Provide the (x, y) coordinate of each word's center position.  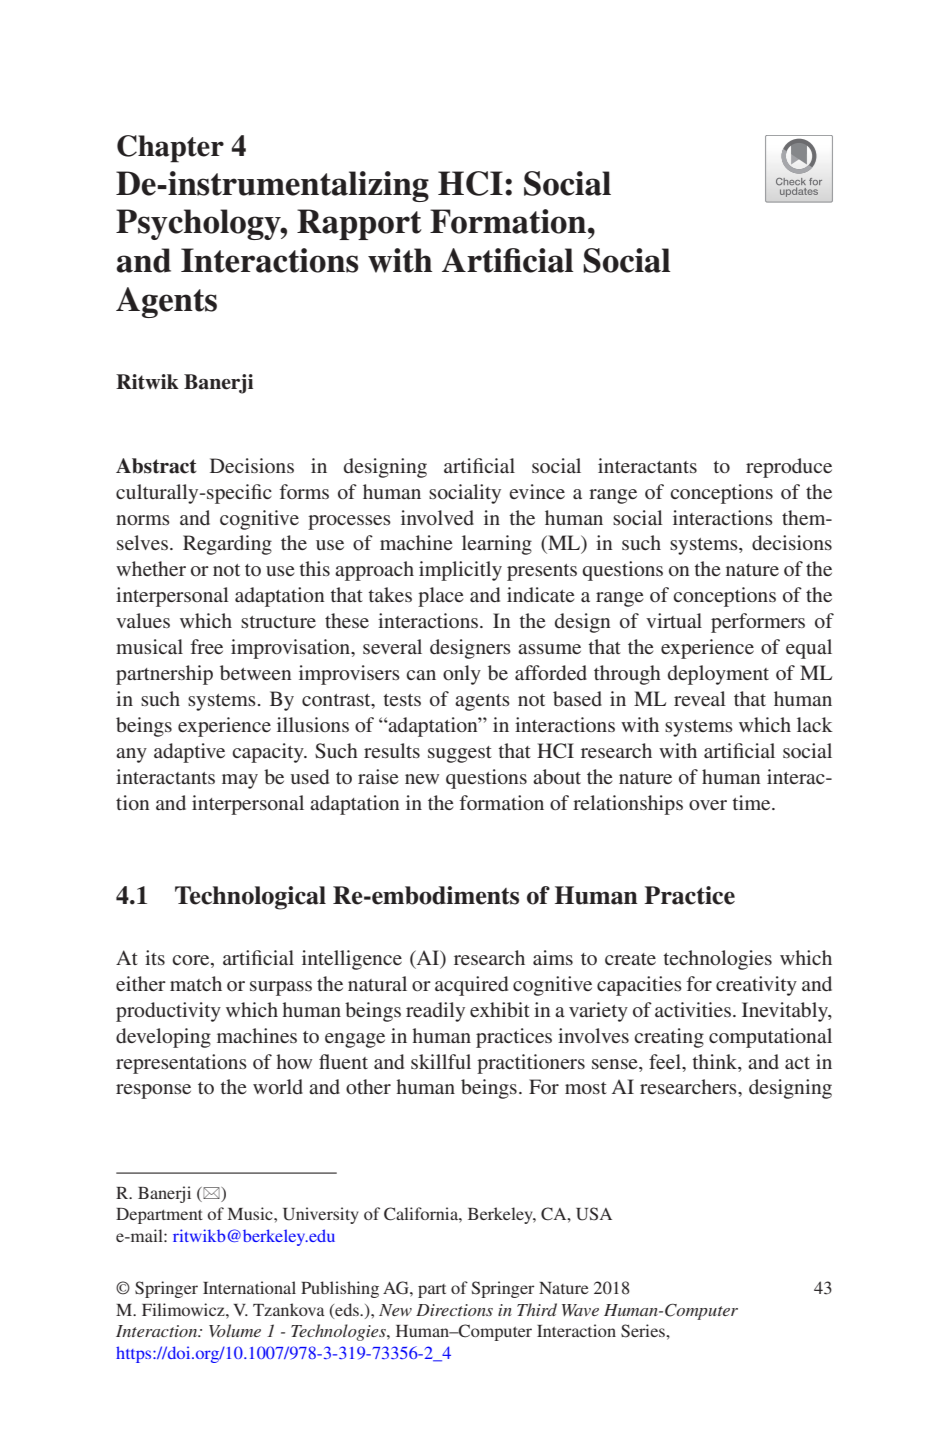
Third (537, 1309)
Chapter (170, 149)
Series (644, 1331)
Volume (235, 1330)
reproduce (789, 468)
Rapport (359, 224)
